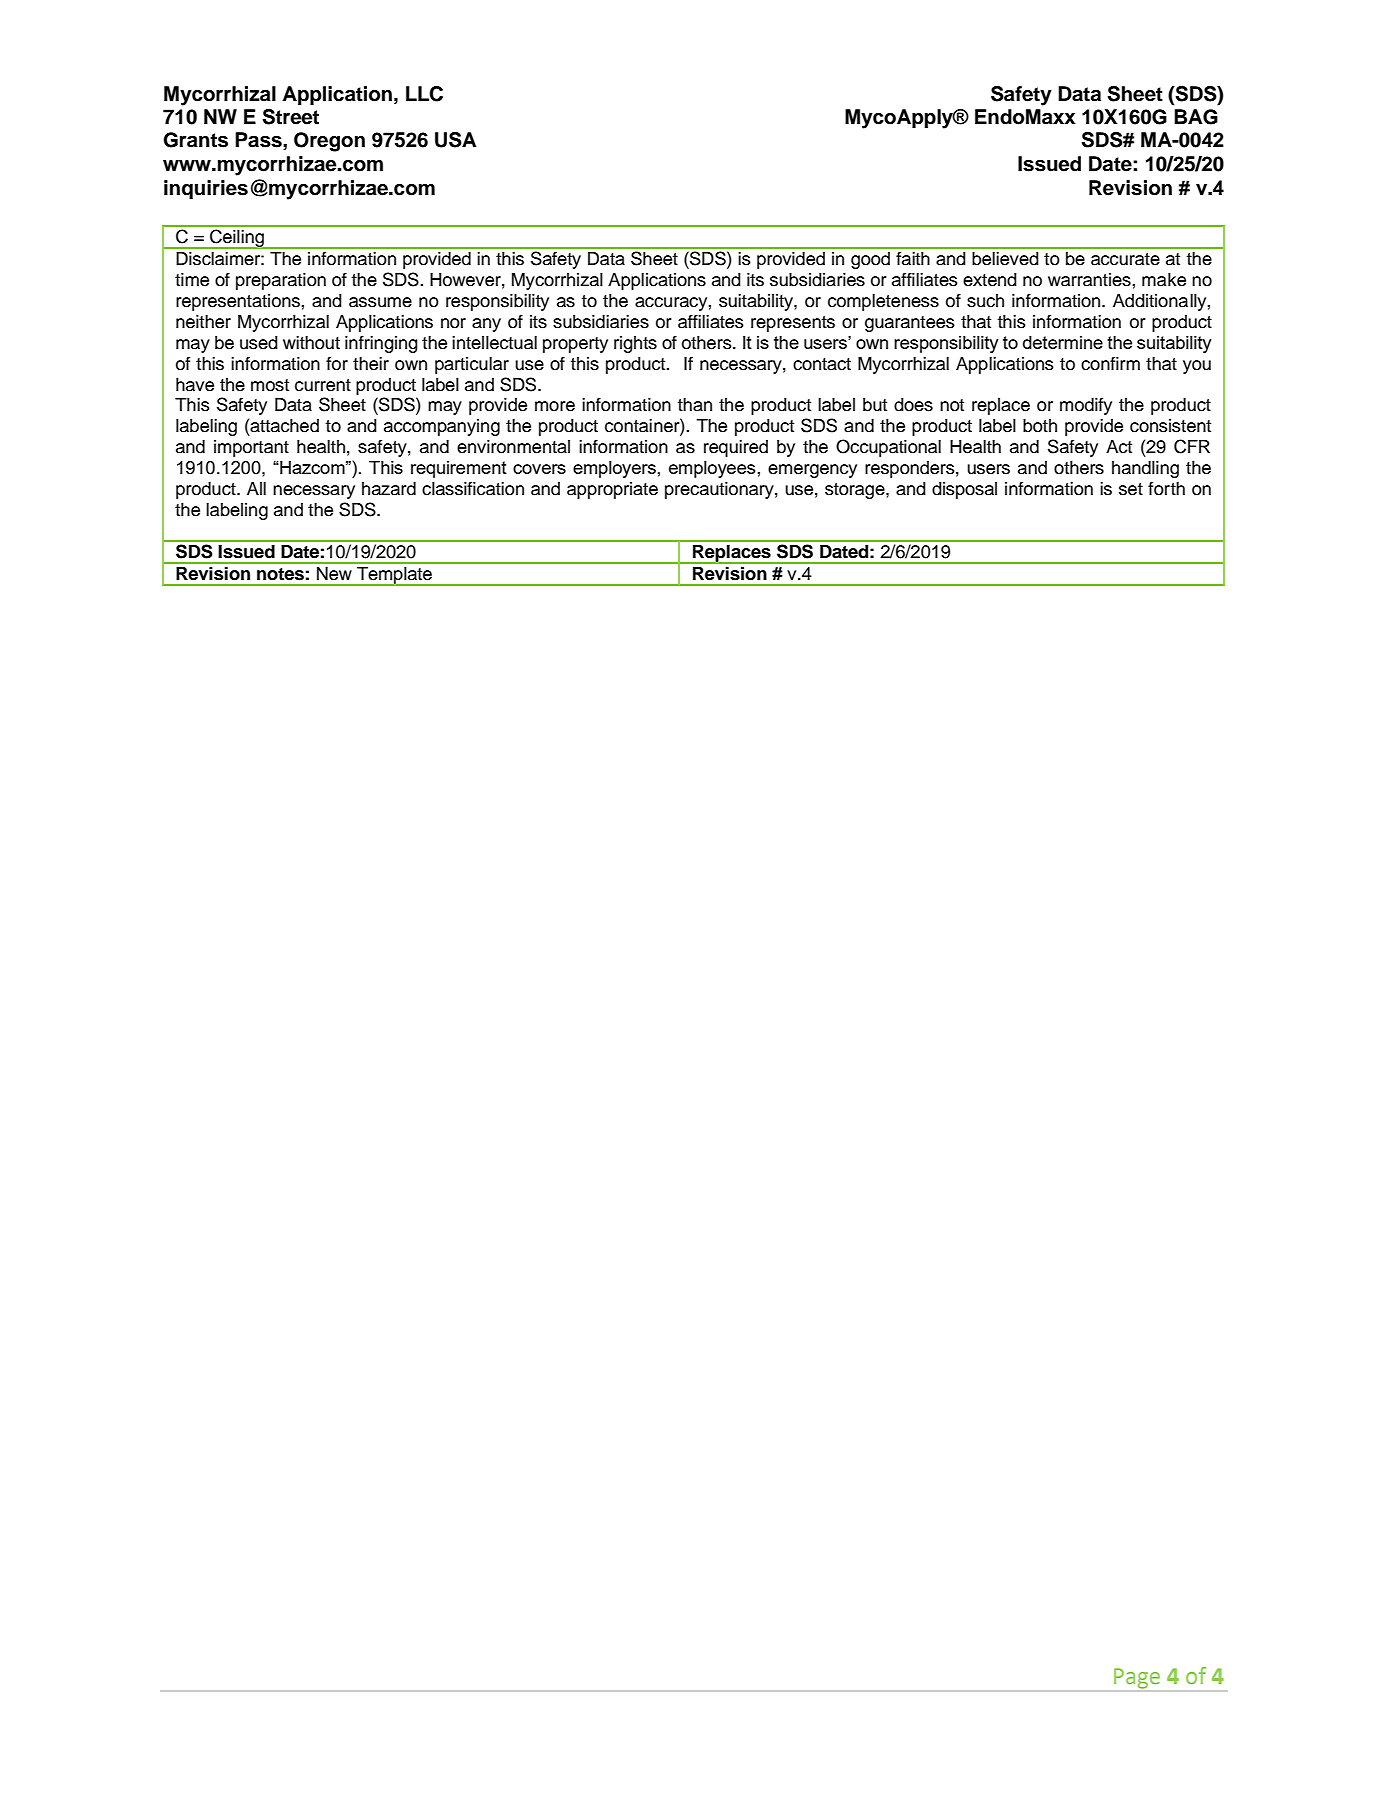 This screenshot has width=1387, height=1796. What do you see at coordinates (612, 490) in the screenshot?
I see `appropriate` at bounding box center [612, 490].
